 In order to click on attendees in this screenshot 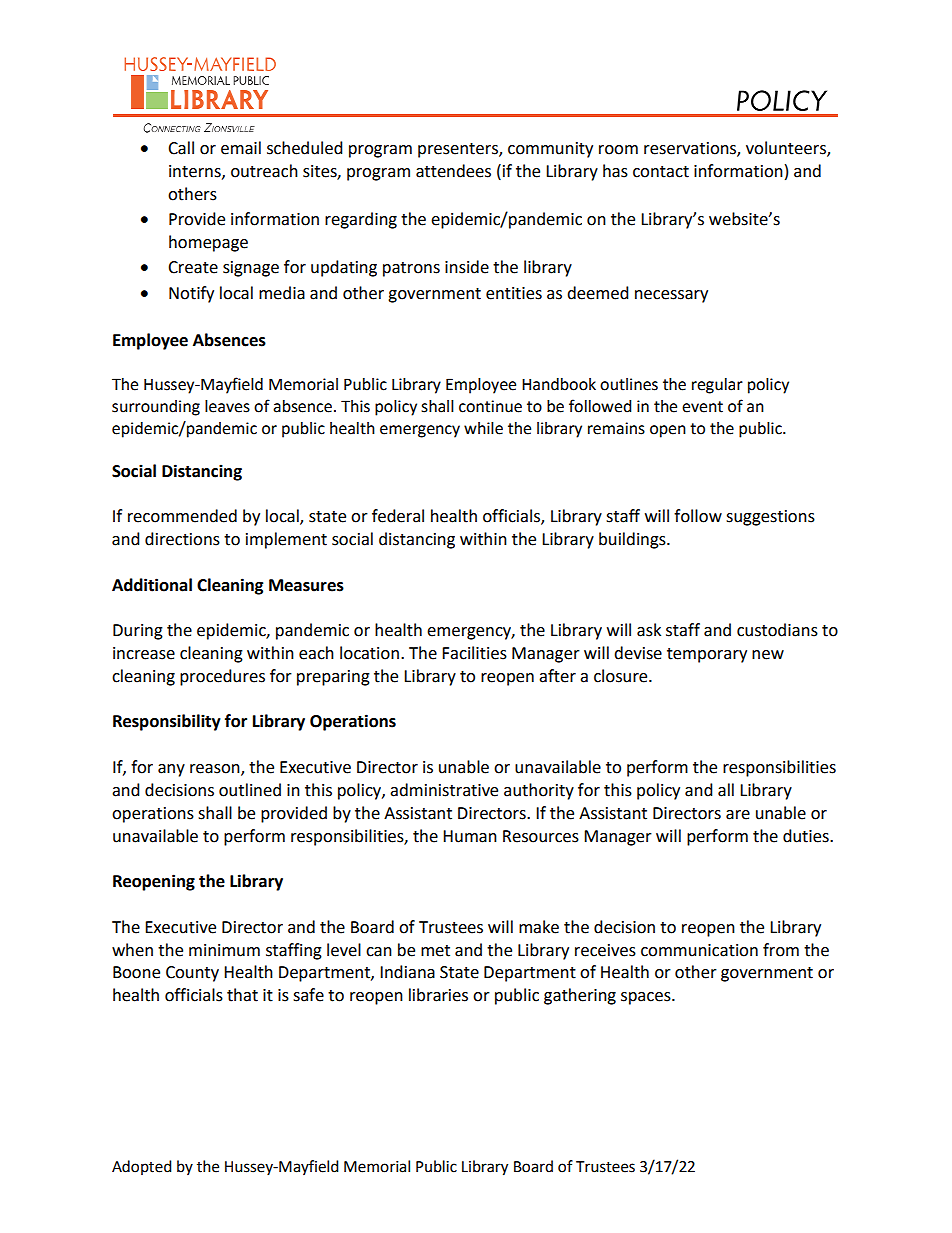, I will do `click(453, 171)`.
